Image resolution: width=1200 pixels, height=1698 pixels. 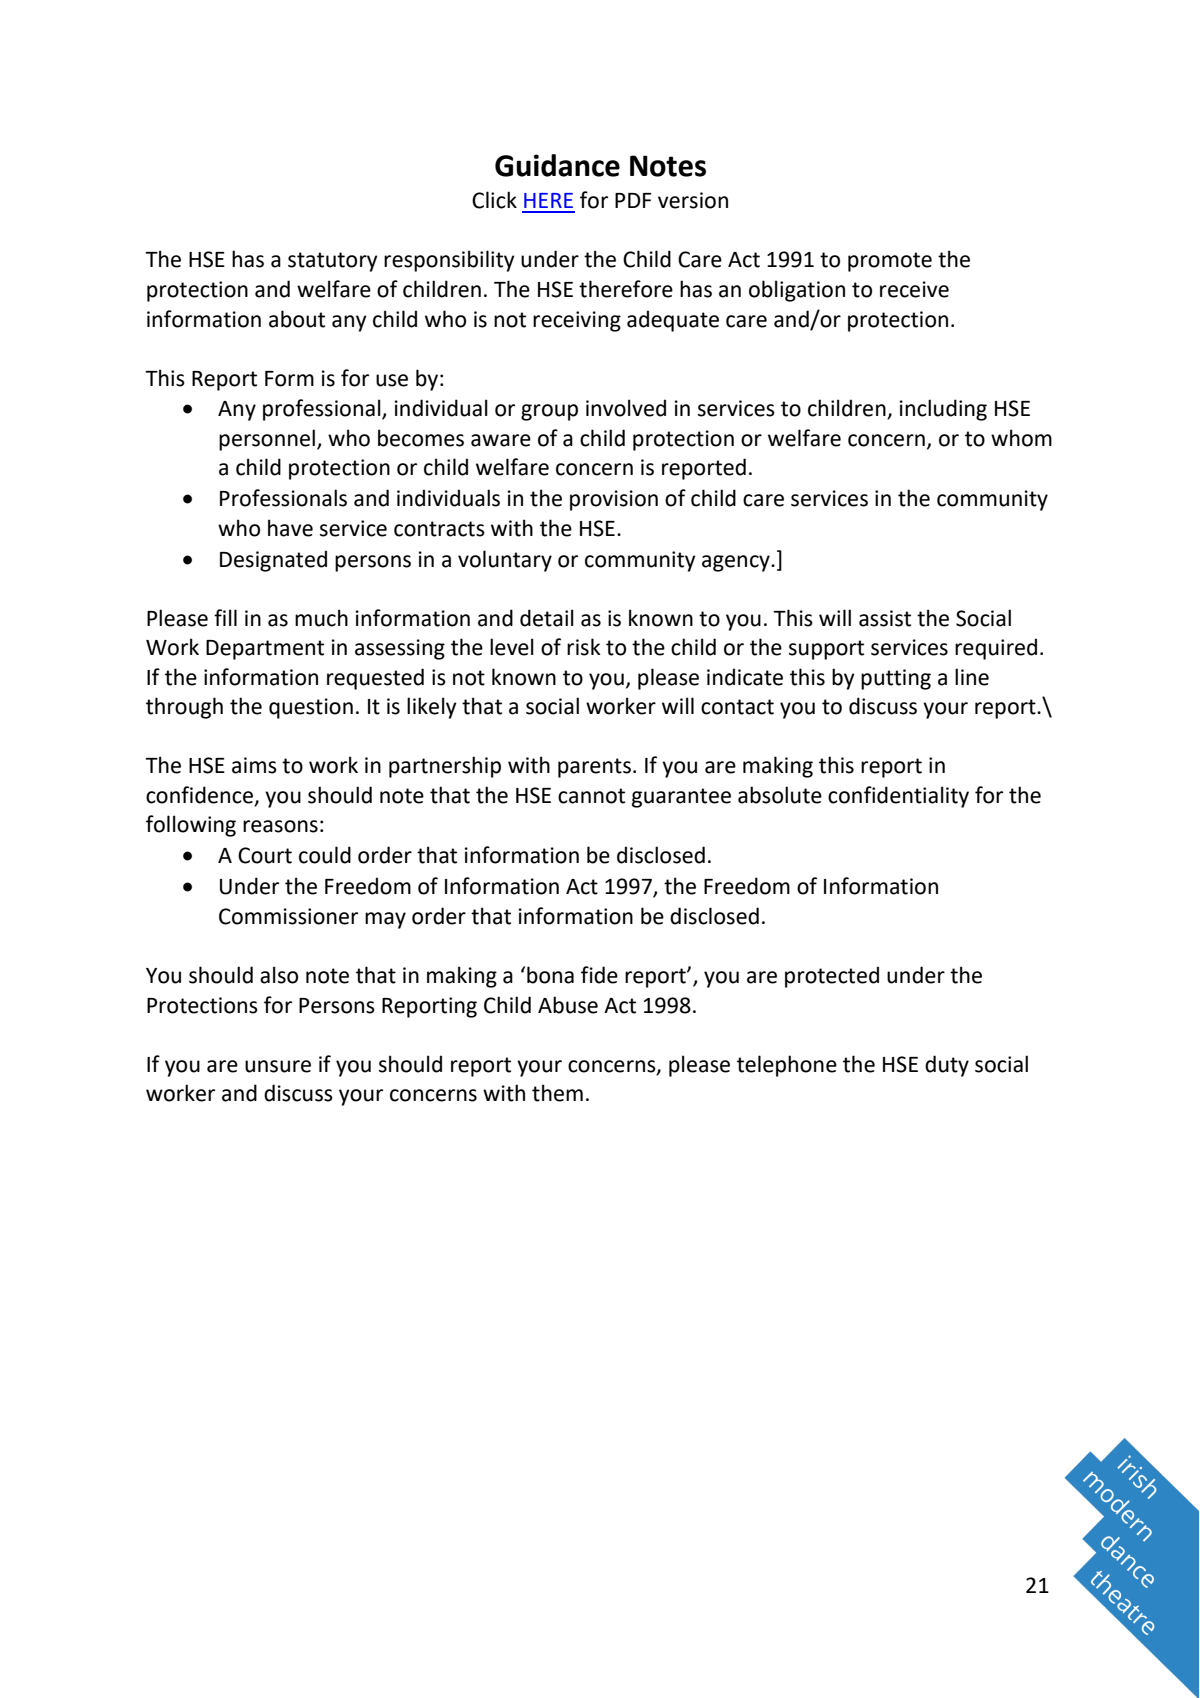 I want to click on unsure, so click(x=278, y=1066).
